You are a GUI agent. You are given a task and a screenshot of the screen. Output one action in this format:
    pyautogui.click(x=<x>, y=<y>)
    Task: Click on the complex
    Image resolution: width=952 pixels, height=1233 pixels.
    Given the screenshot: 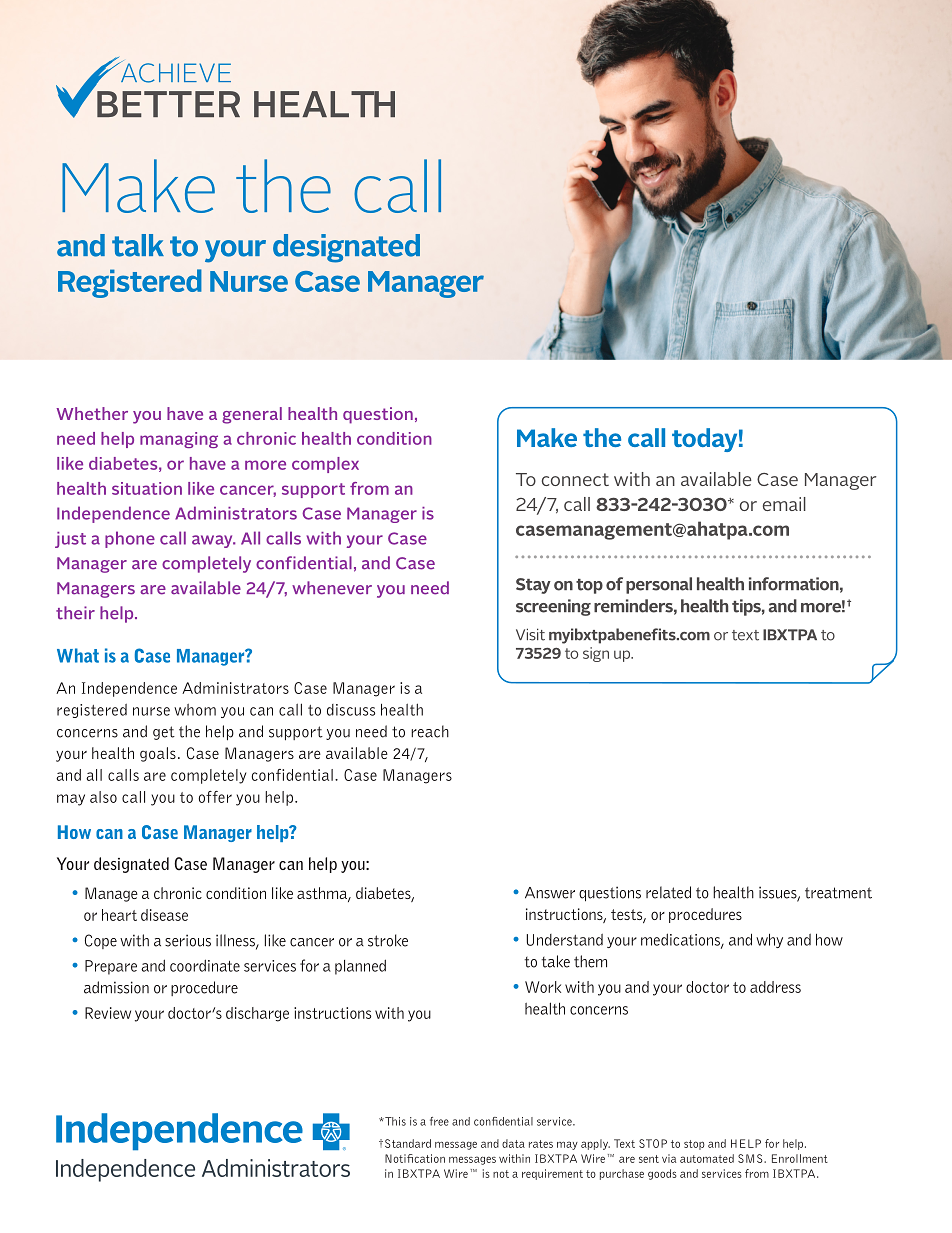 What is the action you would take?
    pyautogui.click(x=325, y=465)
